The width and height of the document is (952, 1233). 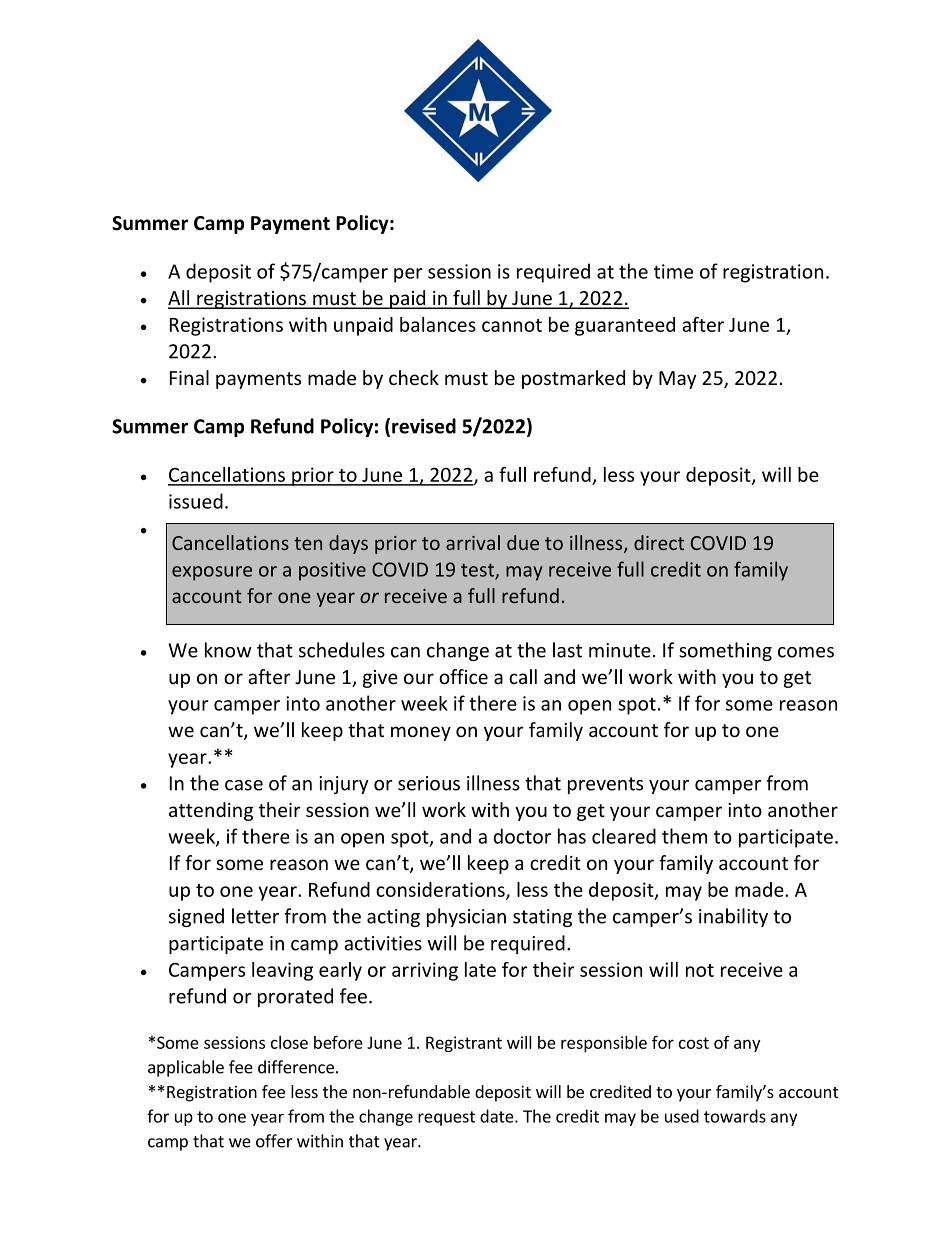 What do you see at coordinates (735, 1116) in the document?
I see `towards` at bounding box center [735, 1116].
